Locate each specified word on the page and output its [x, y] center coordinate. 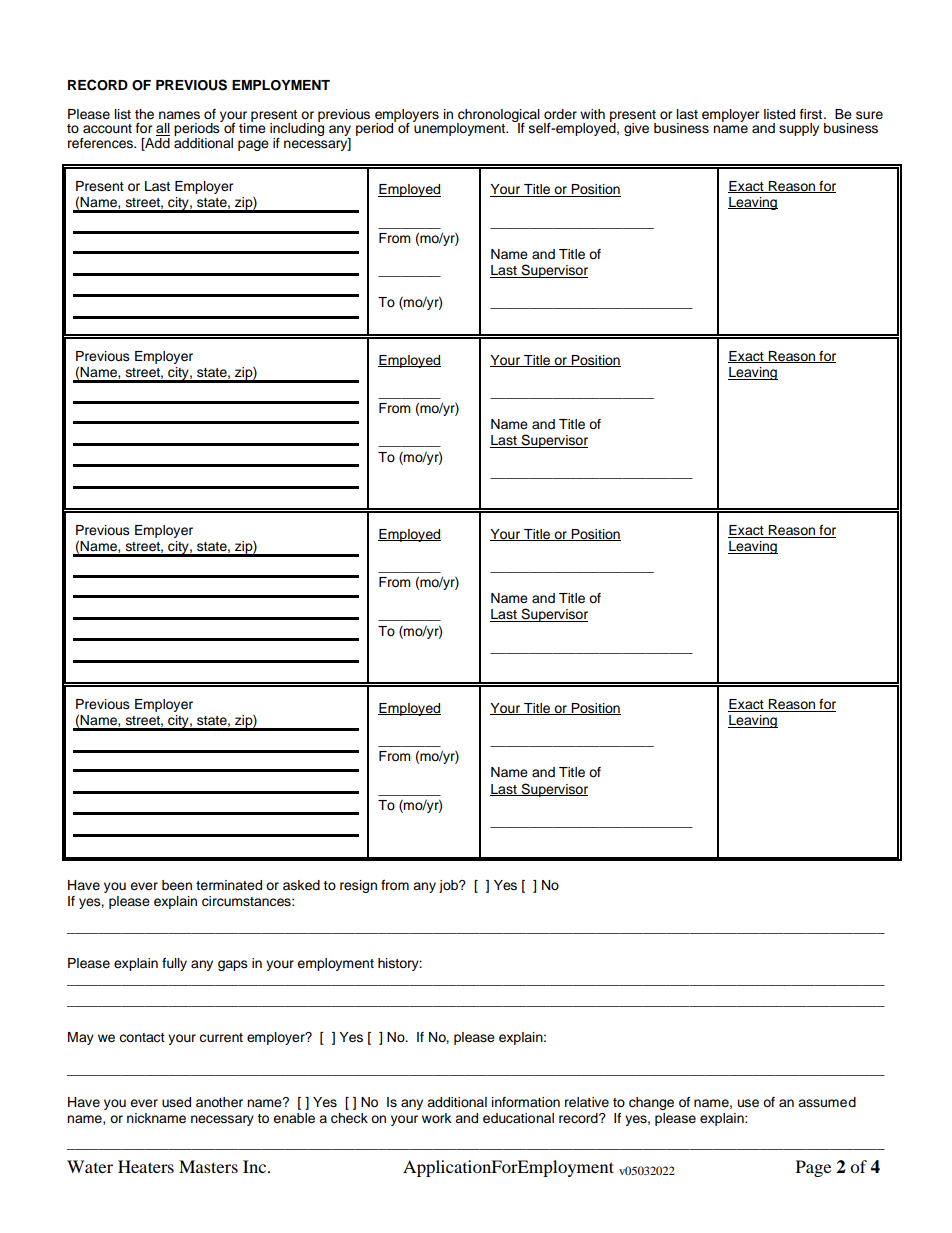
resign [358, 886]
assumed [827, 1102]
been [177, 885]
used [176, 1102]
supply [799, 129]
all [163, 129]
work [436, 1118]
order [560, 114]
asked [301, 885]
